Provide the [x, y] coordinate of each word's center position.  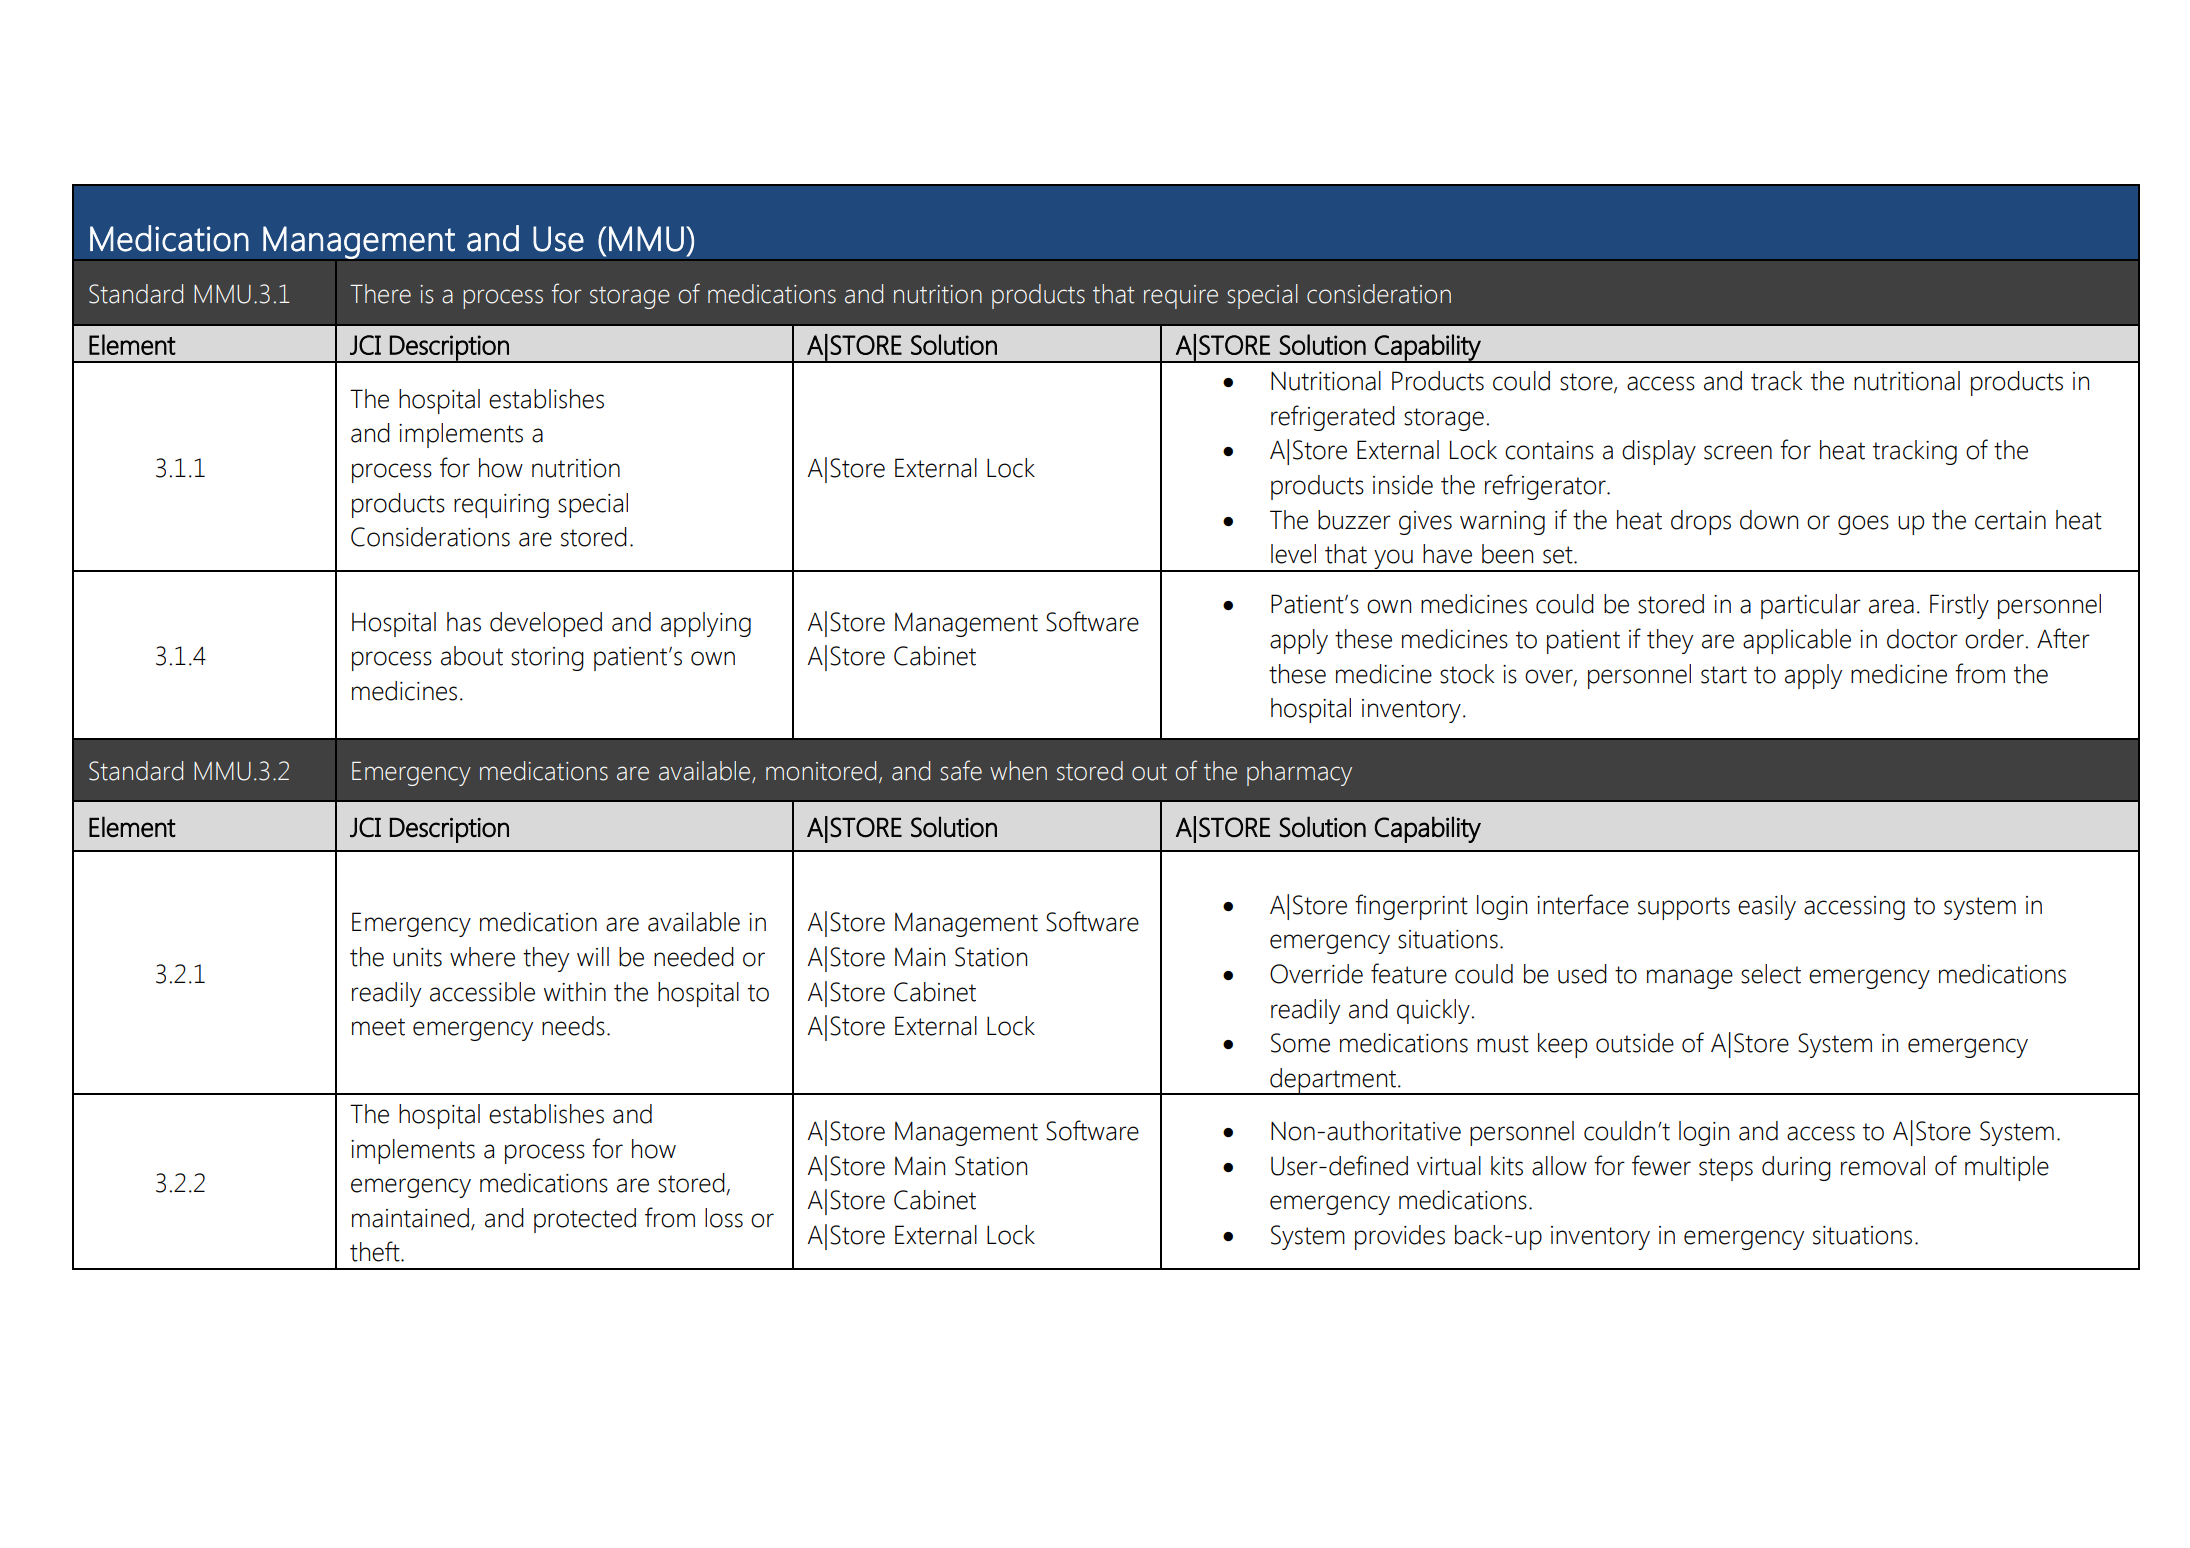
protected [585, 1220]
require [1181, 297]
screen [1738, 452]
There [380, 294]
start [1724, 675]
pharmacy [1299, 773]
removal [1883, 1166]
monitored [821, 771]
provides [1400, 1237]
